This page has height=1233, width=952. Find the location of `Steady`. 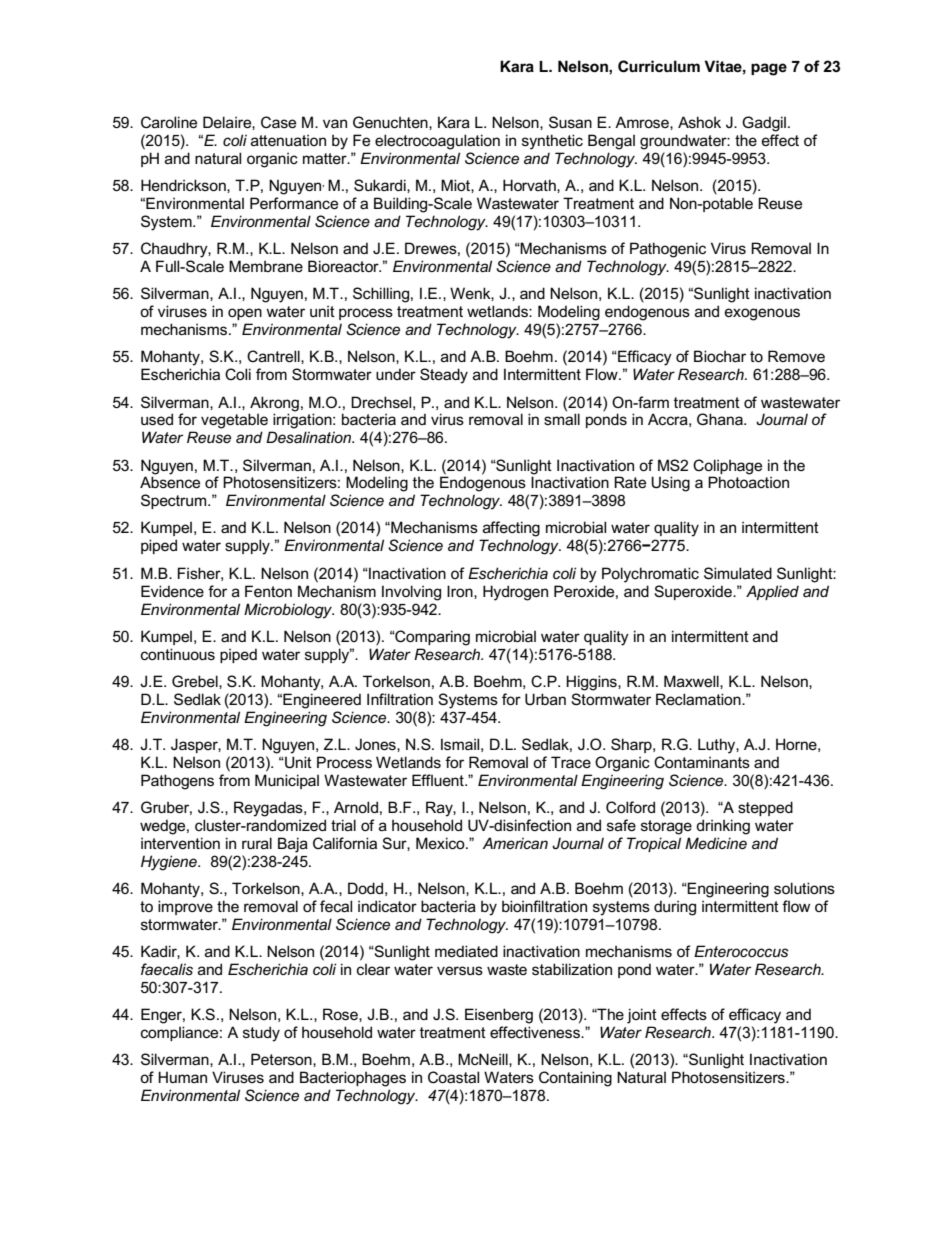

Steady is located at coordinates (444, 376).
